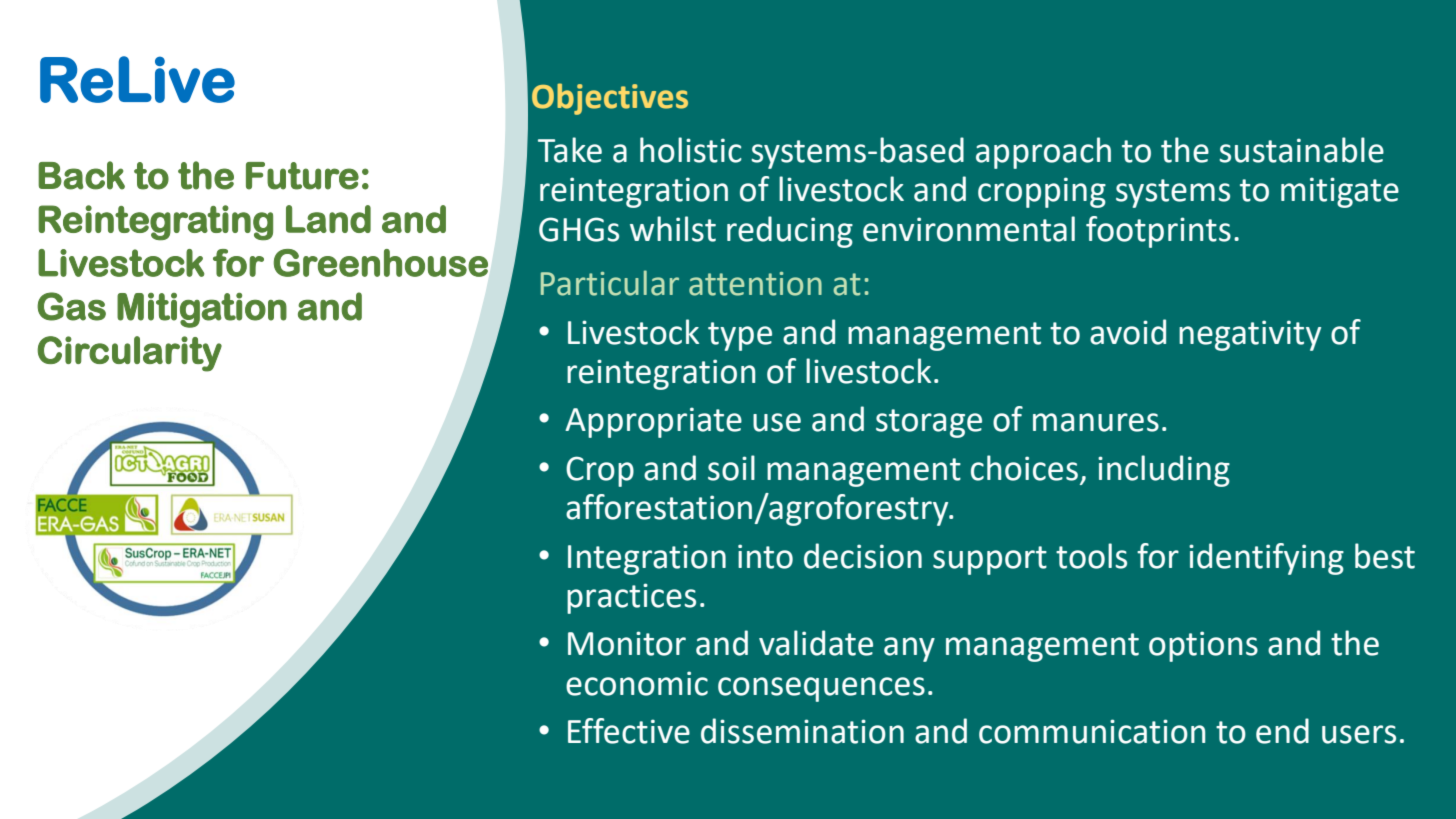 This screenshot has height=819, width=1456. Describe the element at coordinates (691, 150) in the screenshot. I see `holistic` at that location.
